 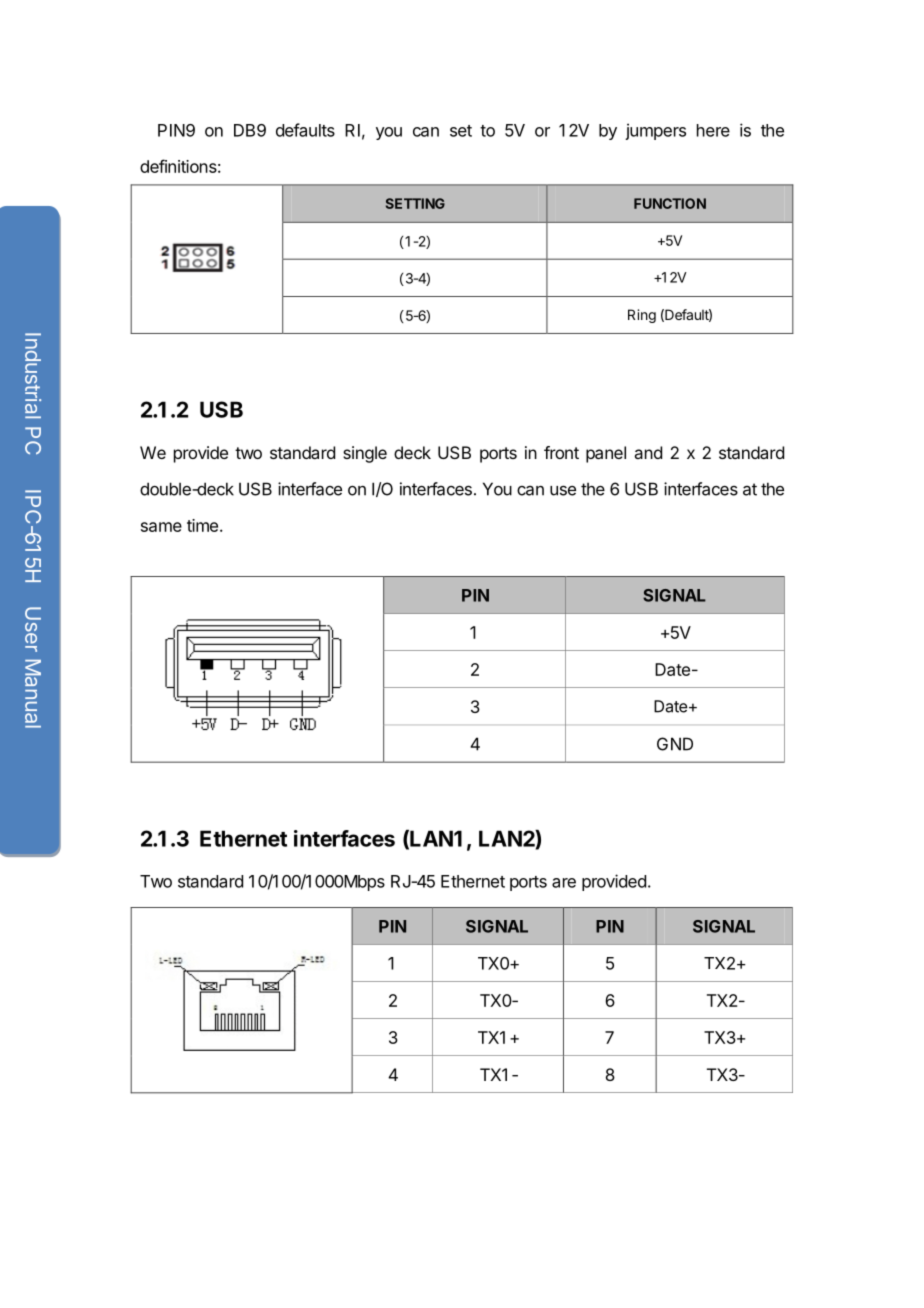 What do you see at coordinates (365, 454) in the screenshot?
I see `single` at bounding box center [365, 454].
